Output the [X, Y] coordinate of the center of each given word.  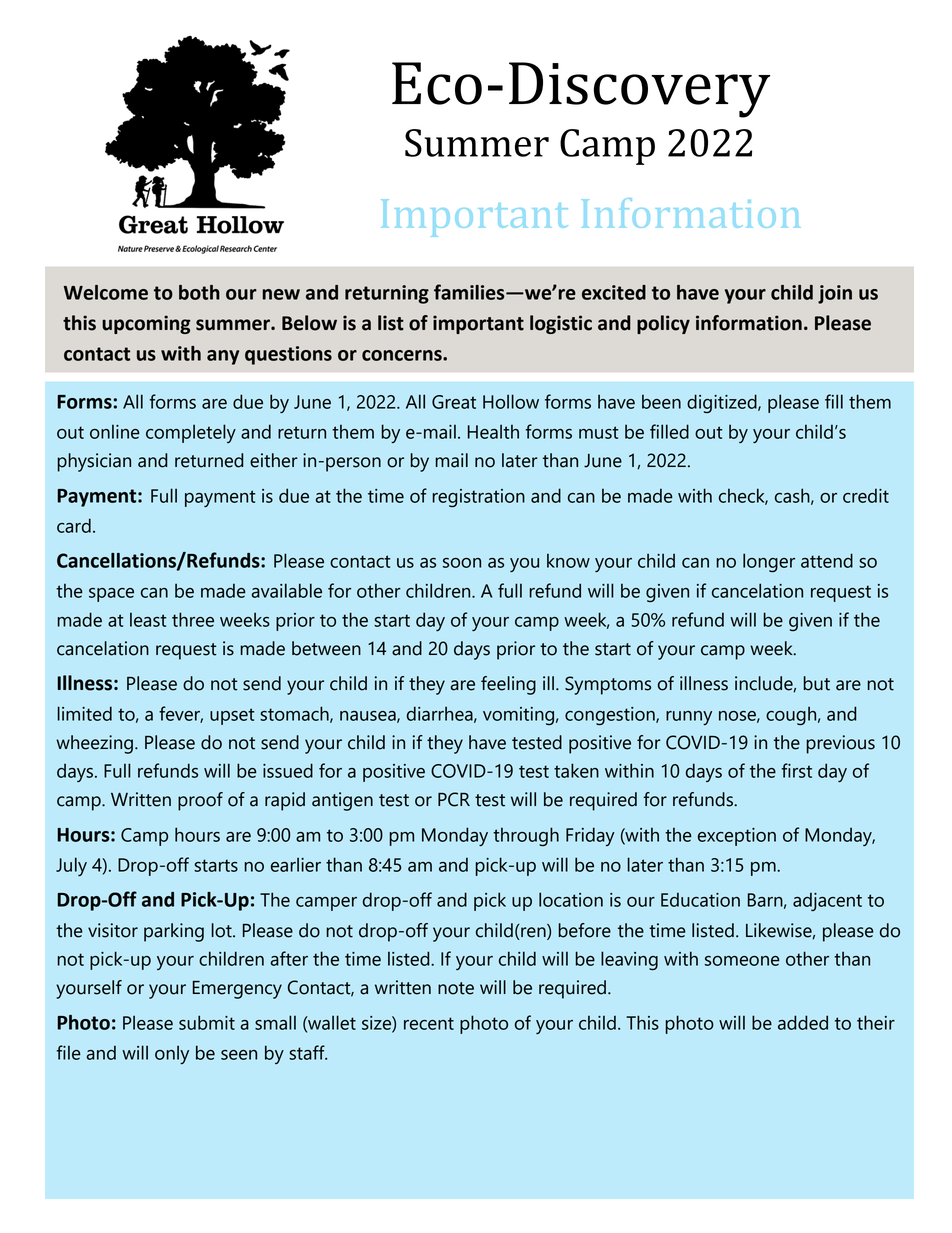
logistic [561, 324]
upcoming [146, 324]
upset [232, 716]
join [835, 294]
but [816, 683]
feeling [508, 685]
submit [207, 1022]
